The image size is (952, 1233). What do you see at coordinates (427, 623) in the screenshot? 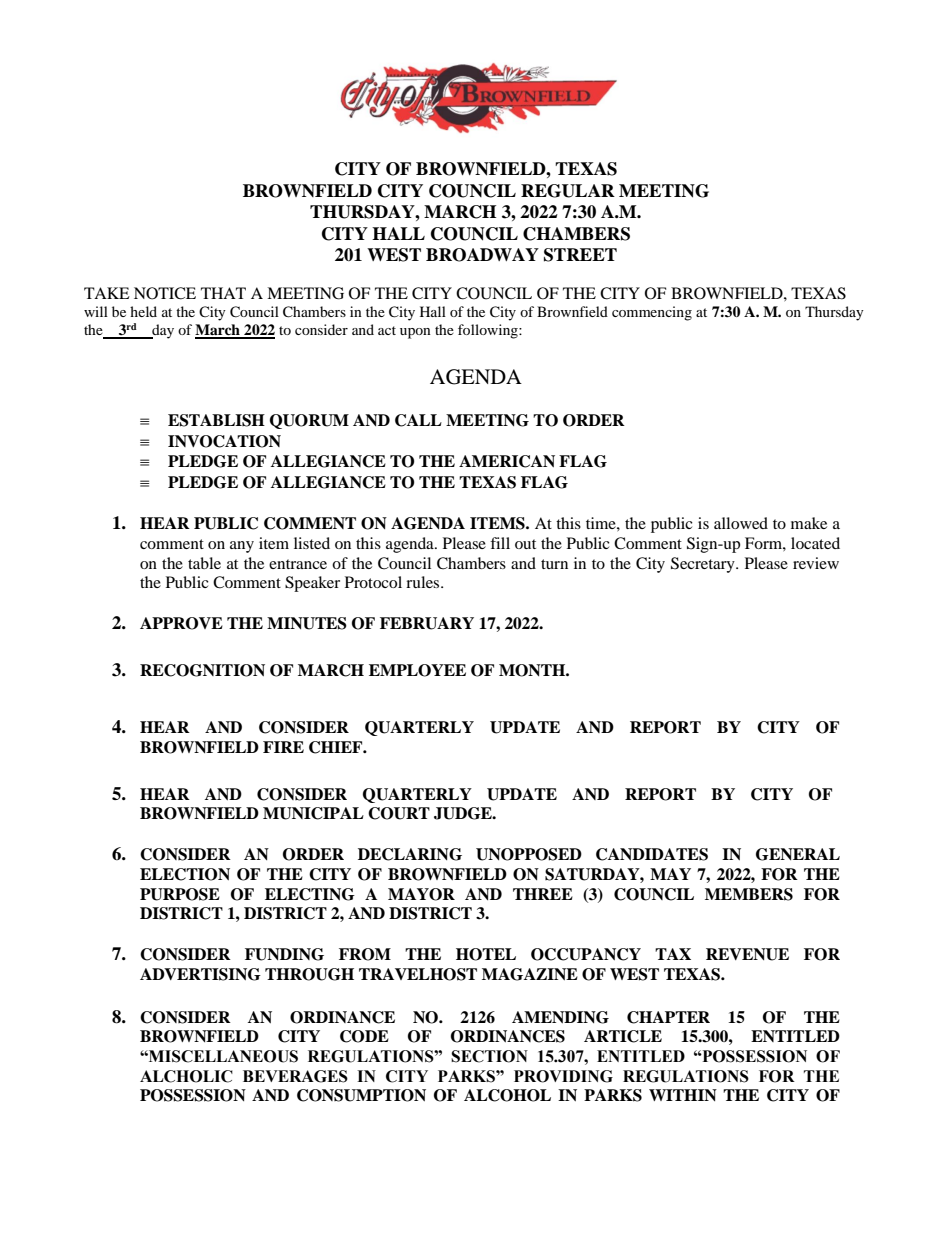
I see `FEBRUARY` at bounding box center [427, 623].
